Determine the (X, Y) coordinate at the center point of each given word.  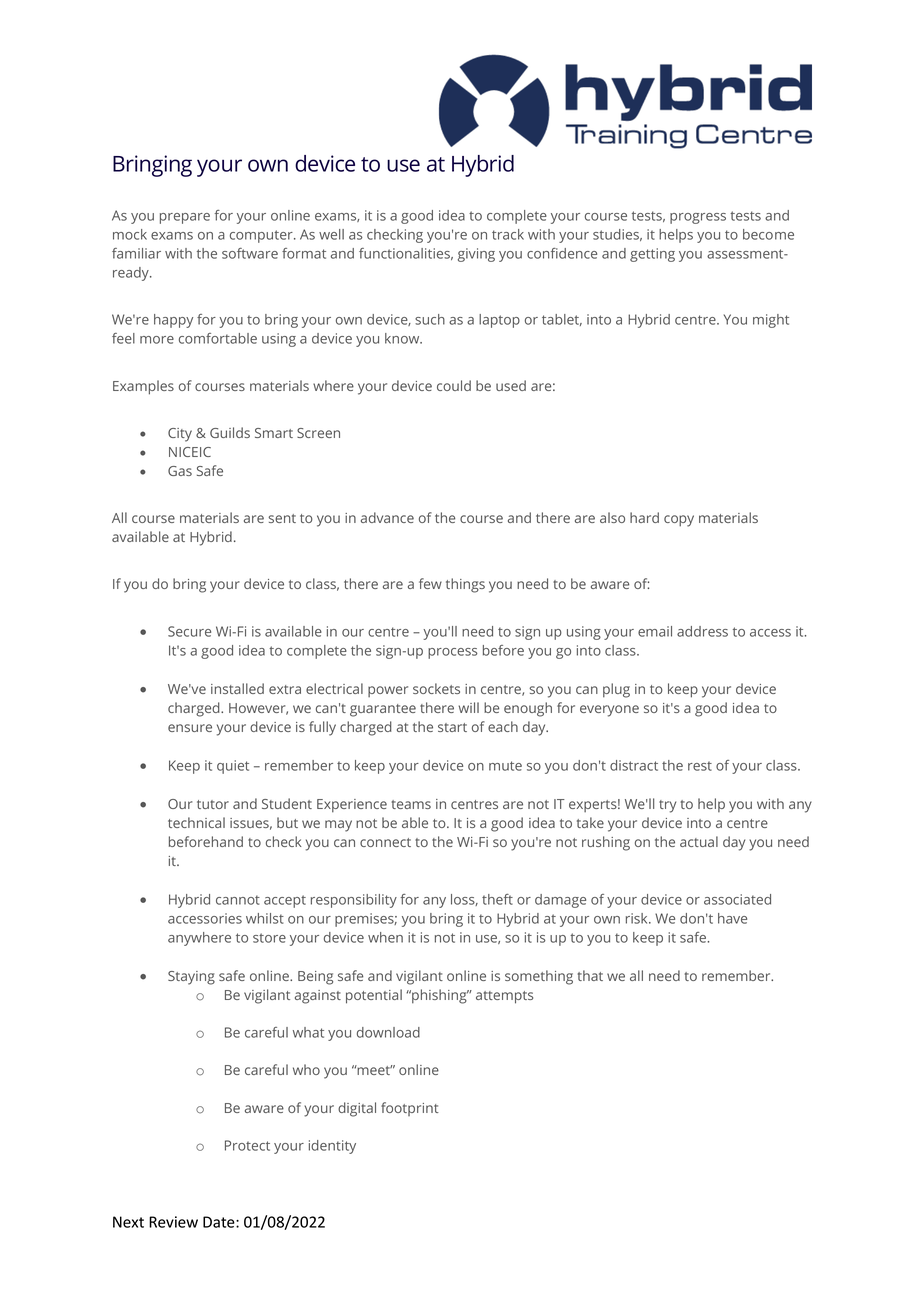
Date (220, 1222)
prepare (185, 218)
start (452, 727)
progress (698, 218)
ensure (190, 728)
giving (476, 255)
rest (700, 766)
